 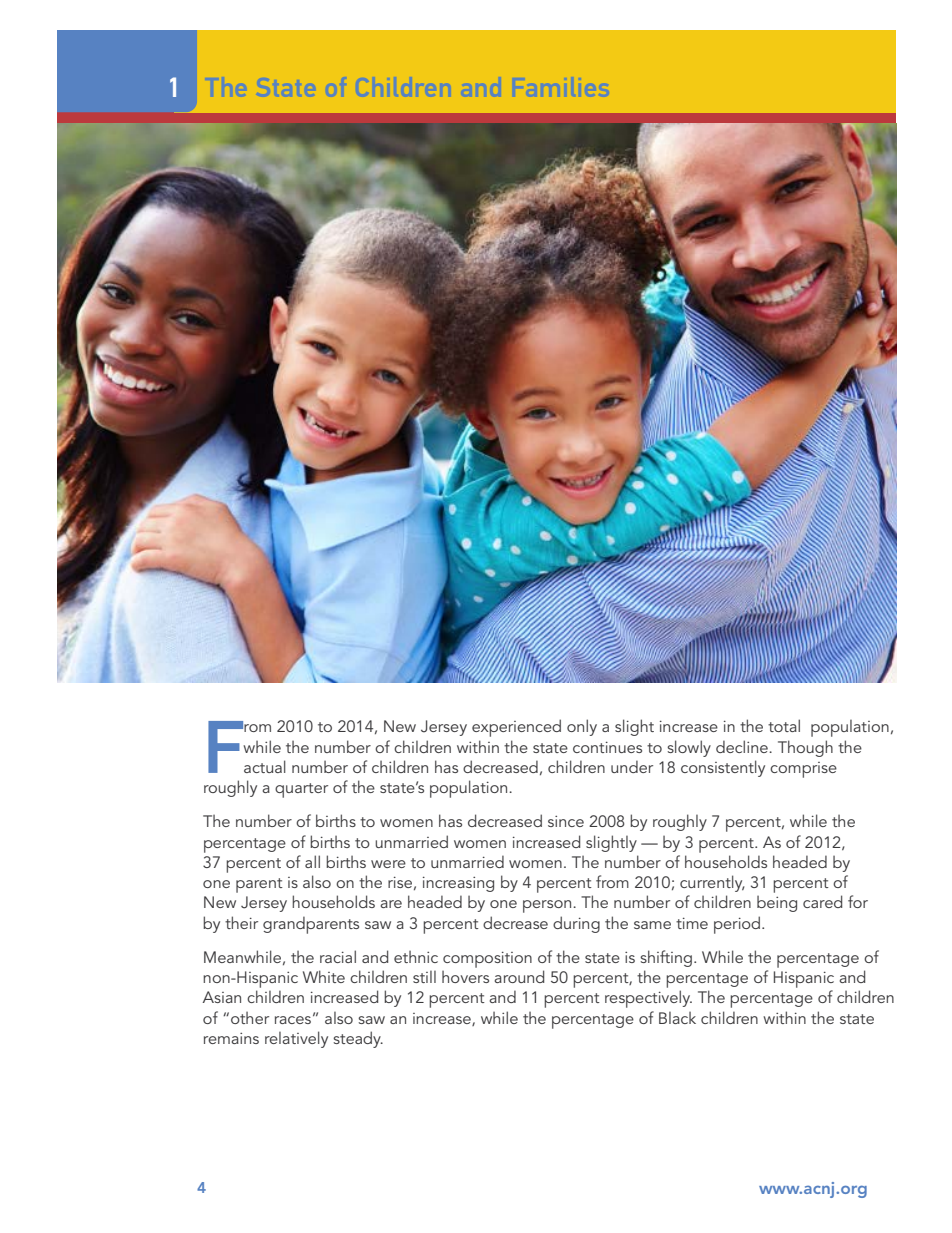 I want to click on all, so click(x=312, y=861).
